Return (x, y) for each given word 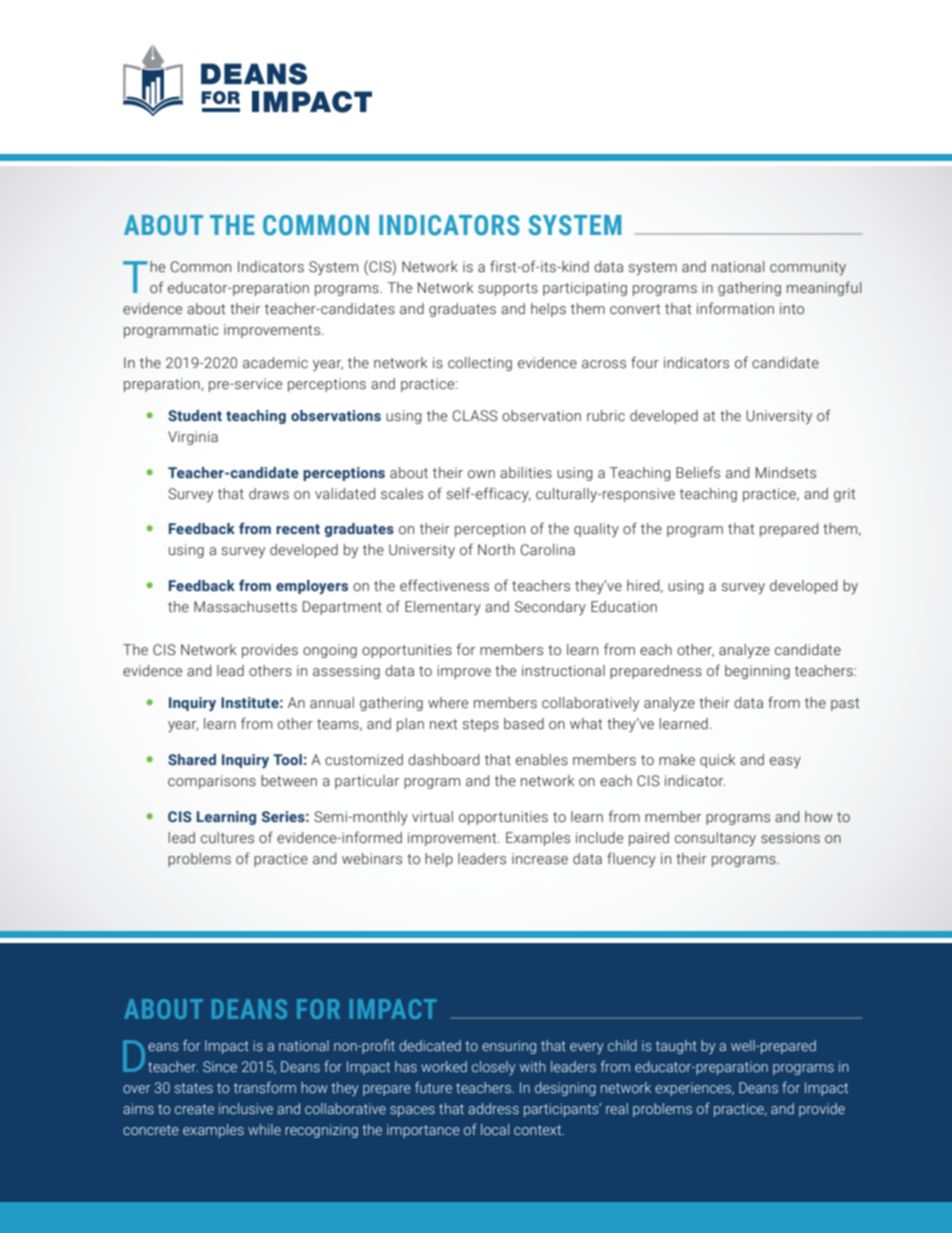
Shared (192, 759)
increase (540, 859)
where (448, 702)
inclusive (246, 1108)
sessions (790, 838)
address (493, 1108)
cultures (227, 838)
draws (269, 494)
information (735, 308)
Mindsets (786, 473)
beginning (757, 672)
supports (508, 289)
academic (275, 363)
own (481, 474)
